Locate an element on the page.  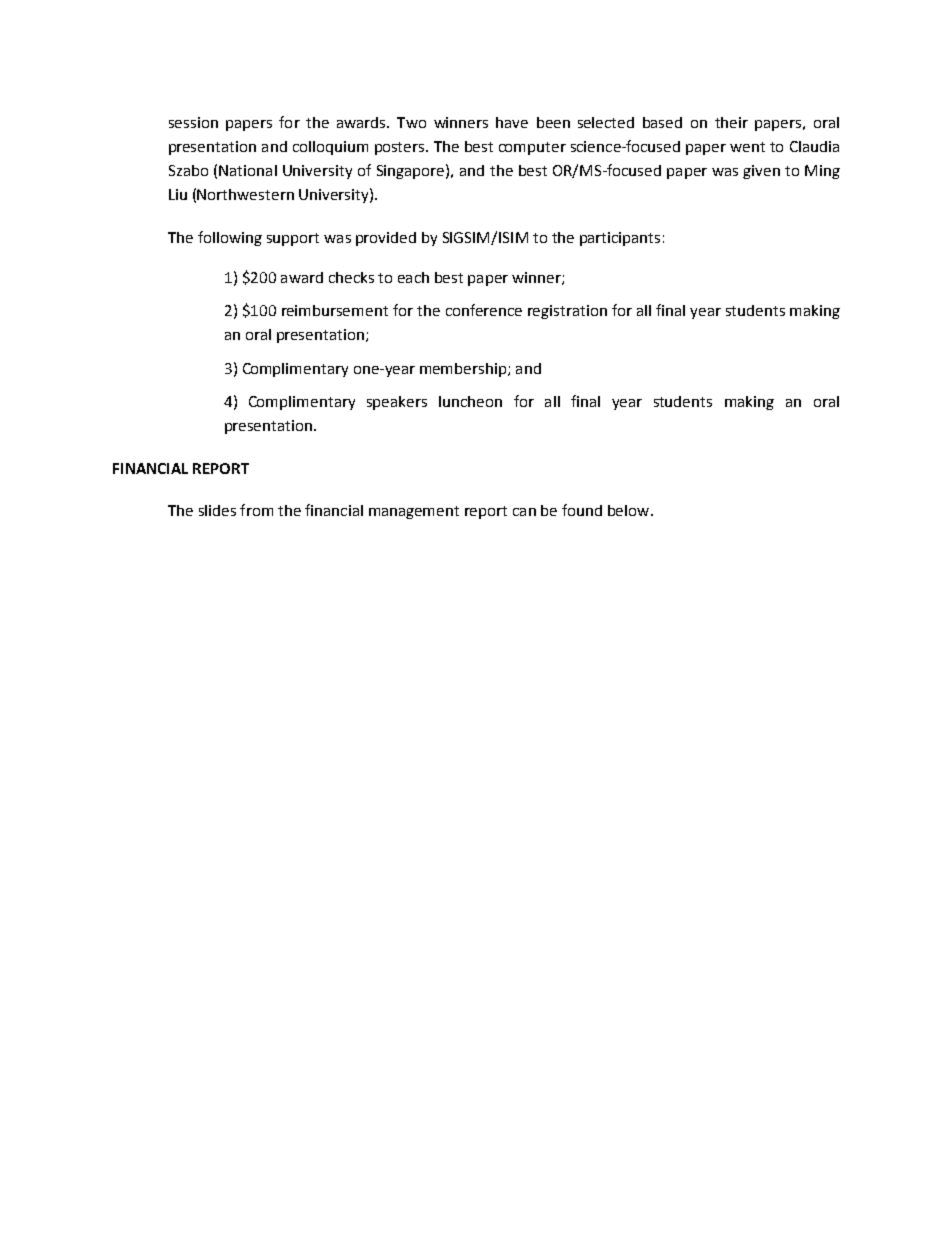
have is located at coordinates (512, 122).
